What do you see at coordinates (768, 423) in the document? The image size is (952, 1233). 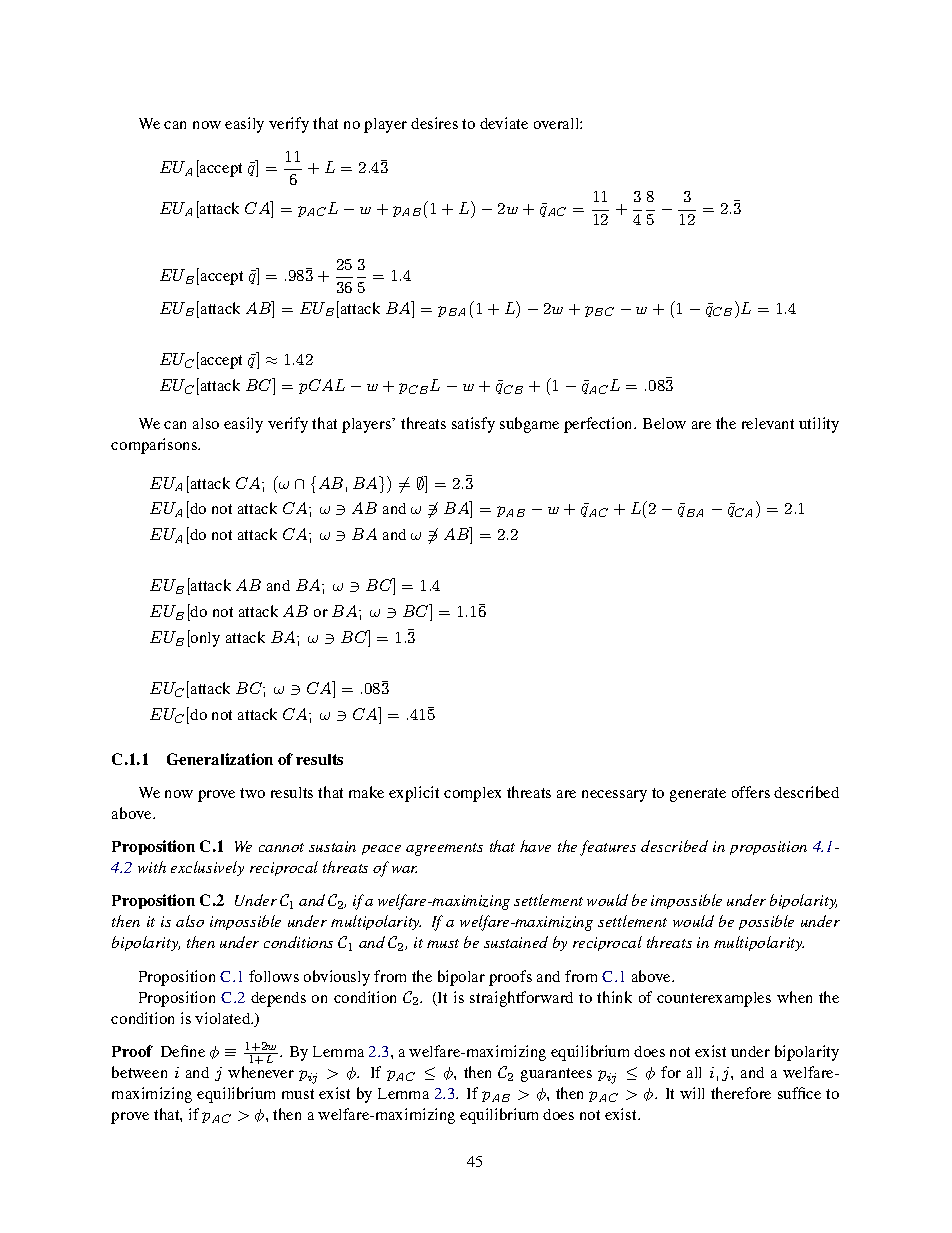 I see `relevant` at bounding box center [768, 423].
